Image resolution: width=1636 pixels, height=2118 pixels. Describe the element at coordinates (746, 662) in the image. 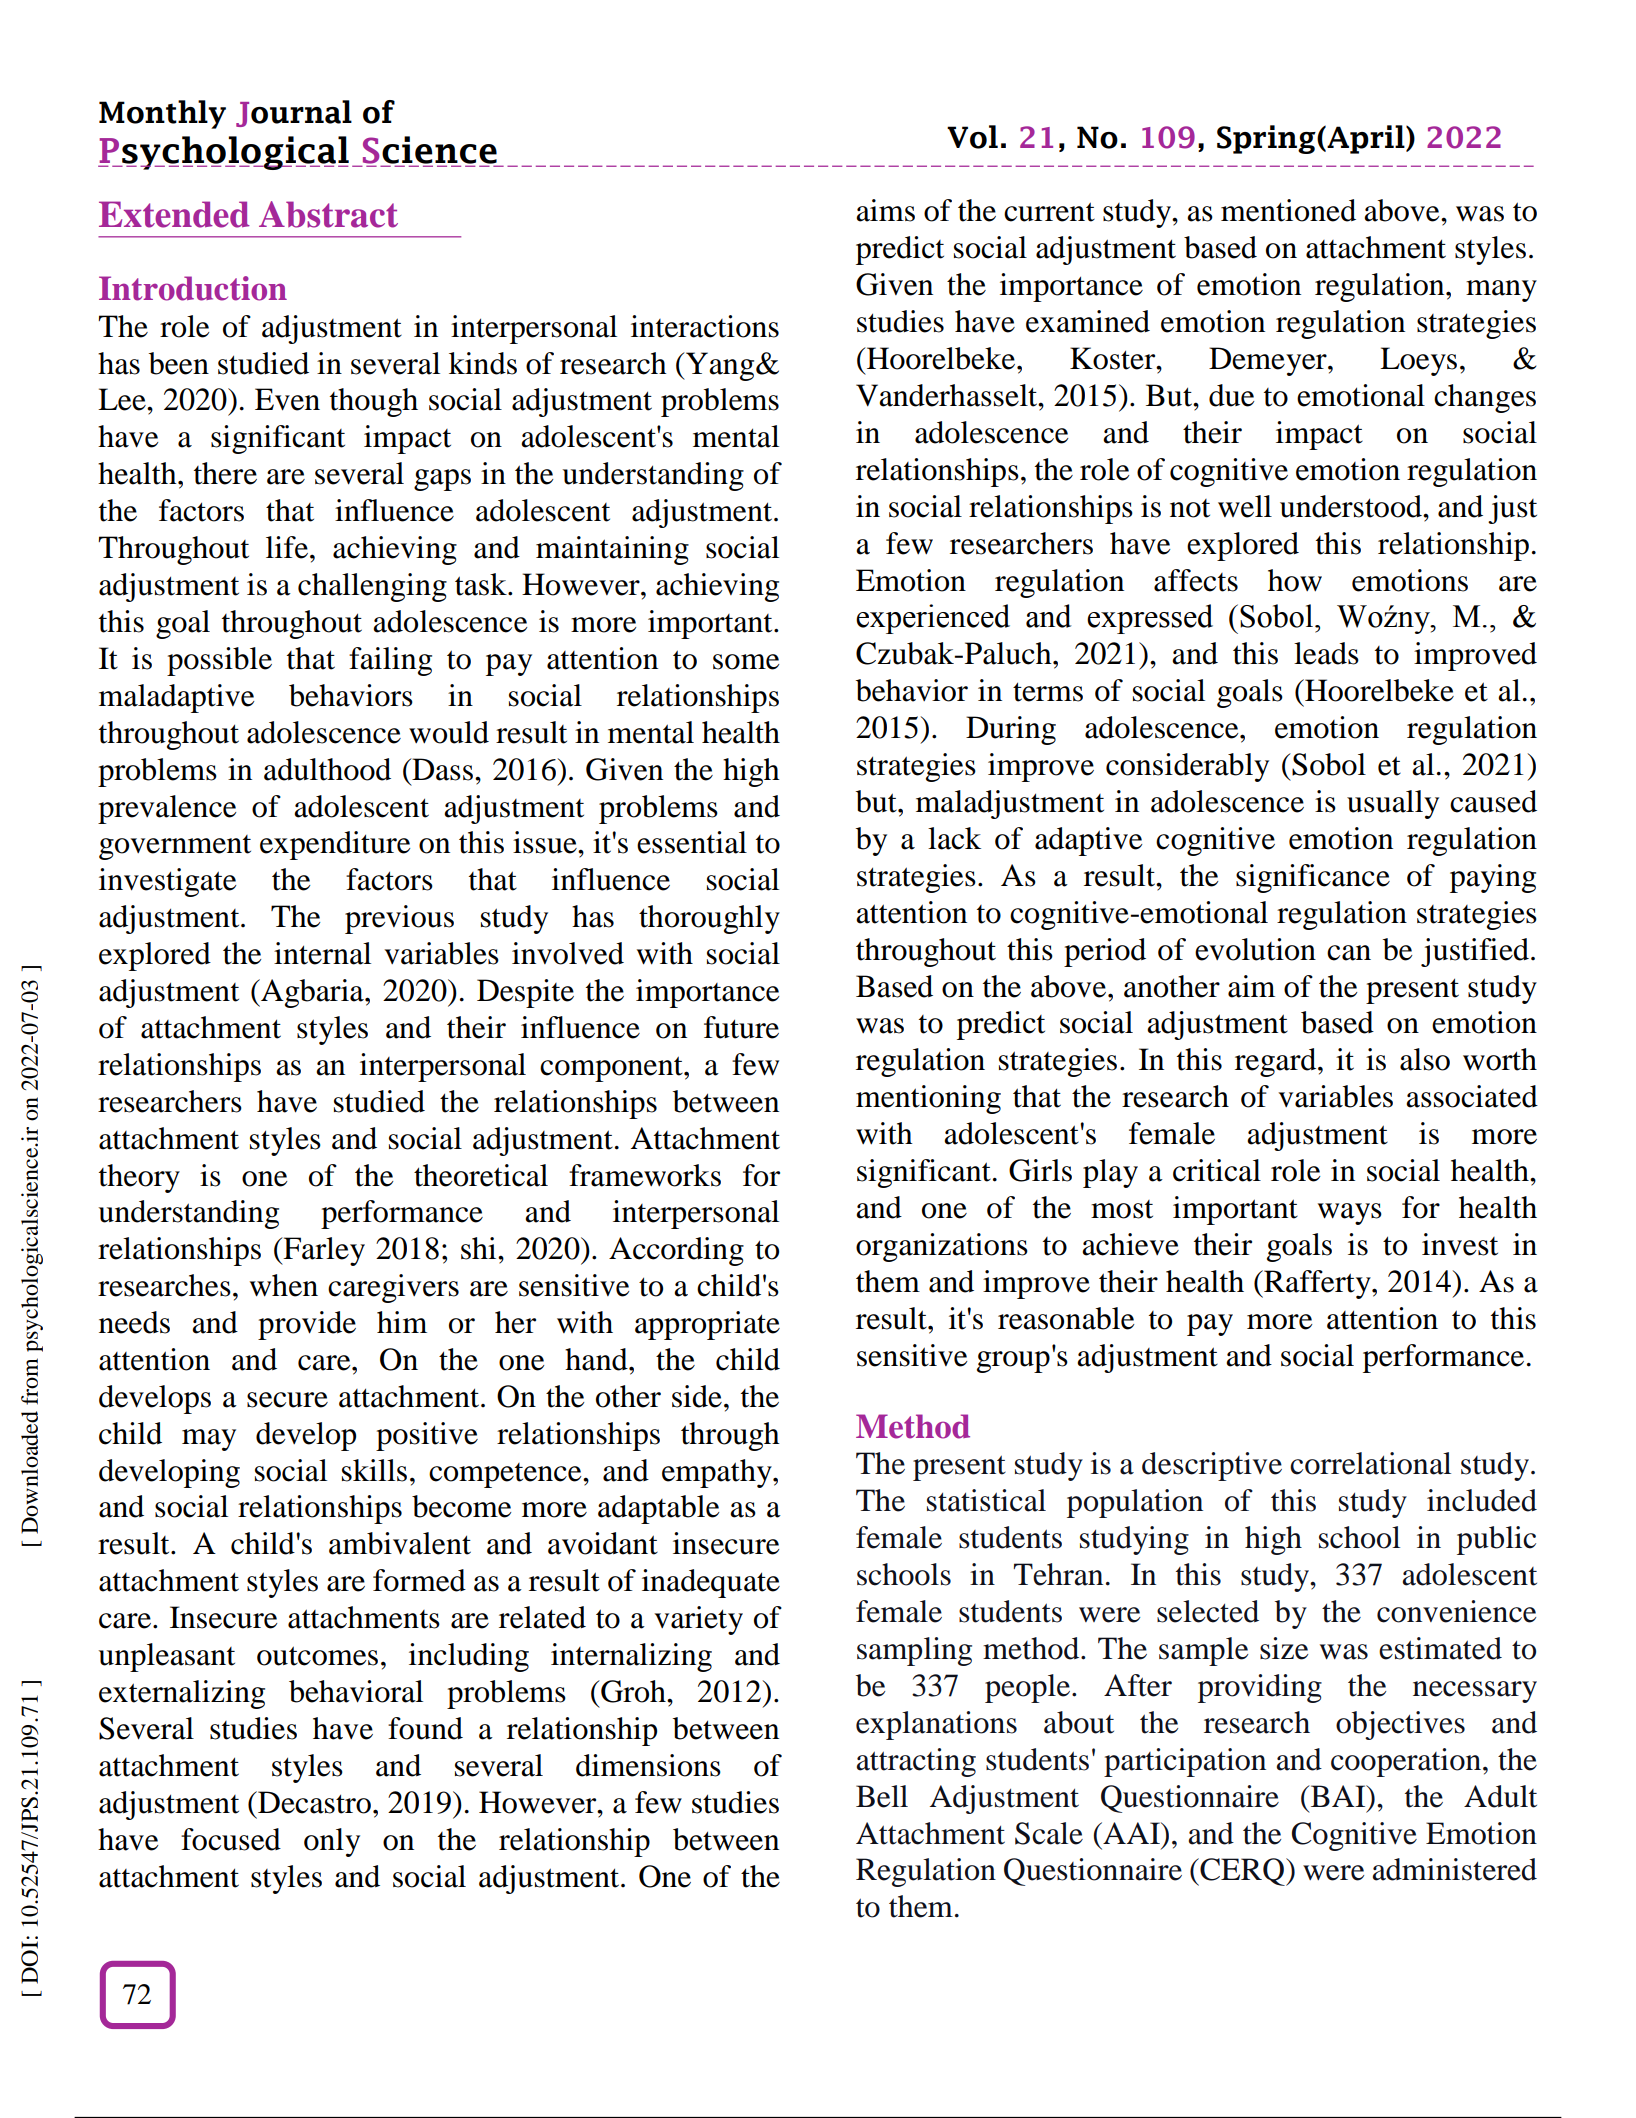

I see `some` at that location.
